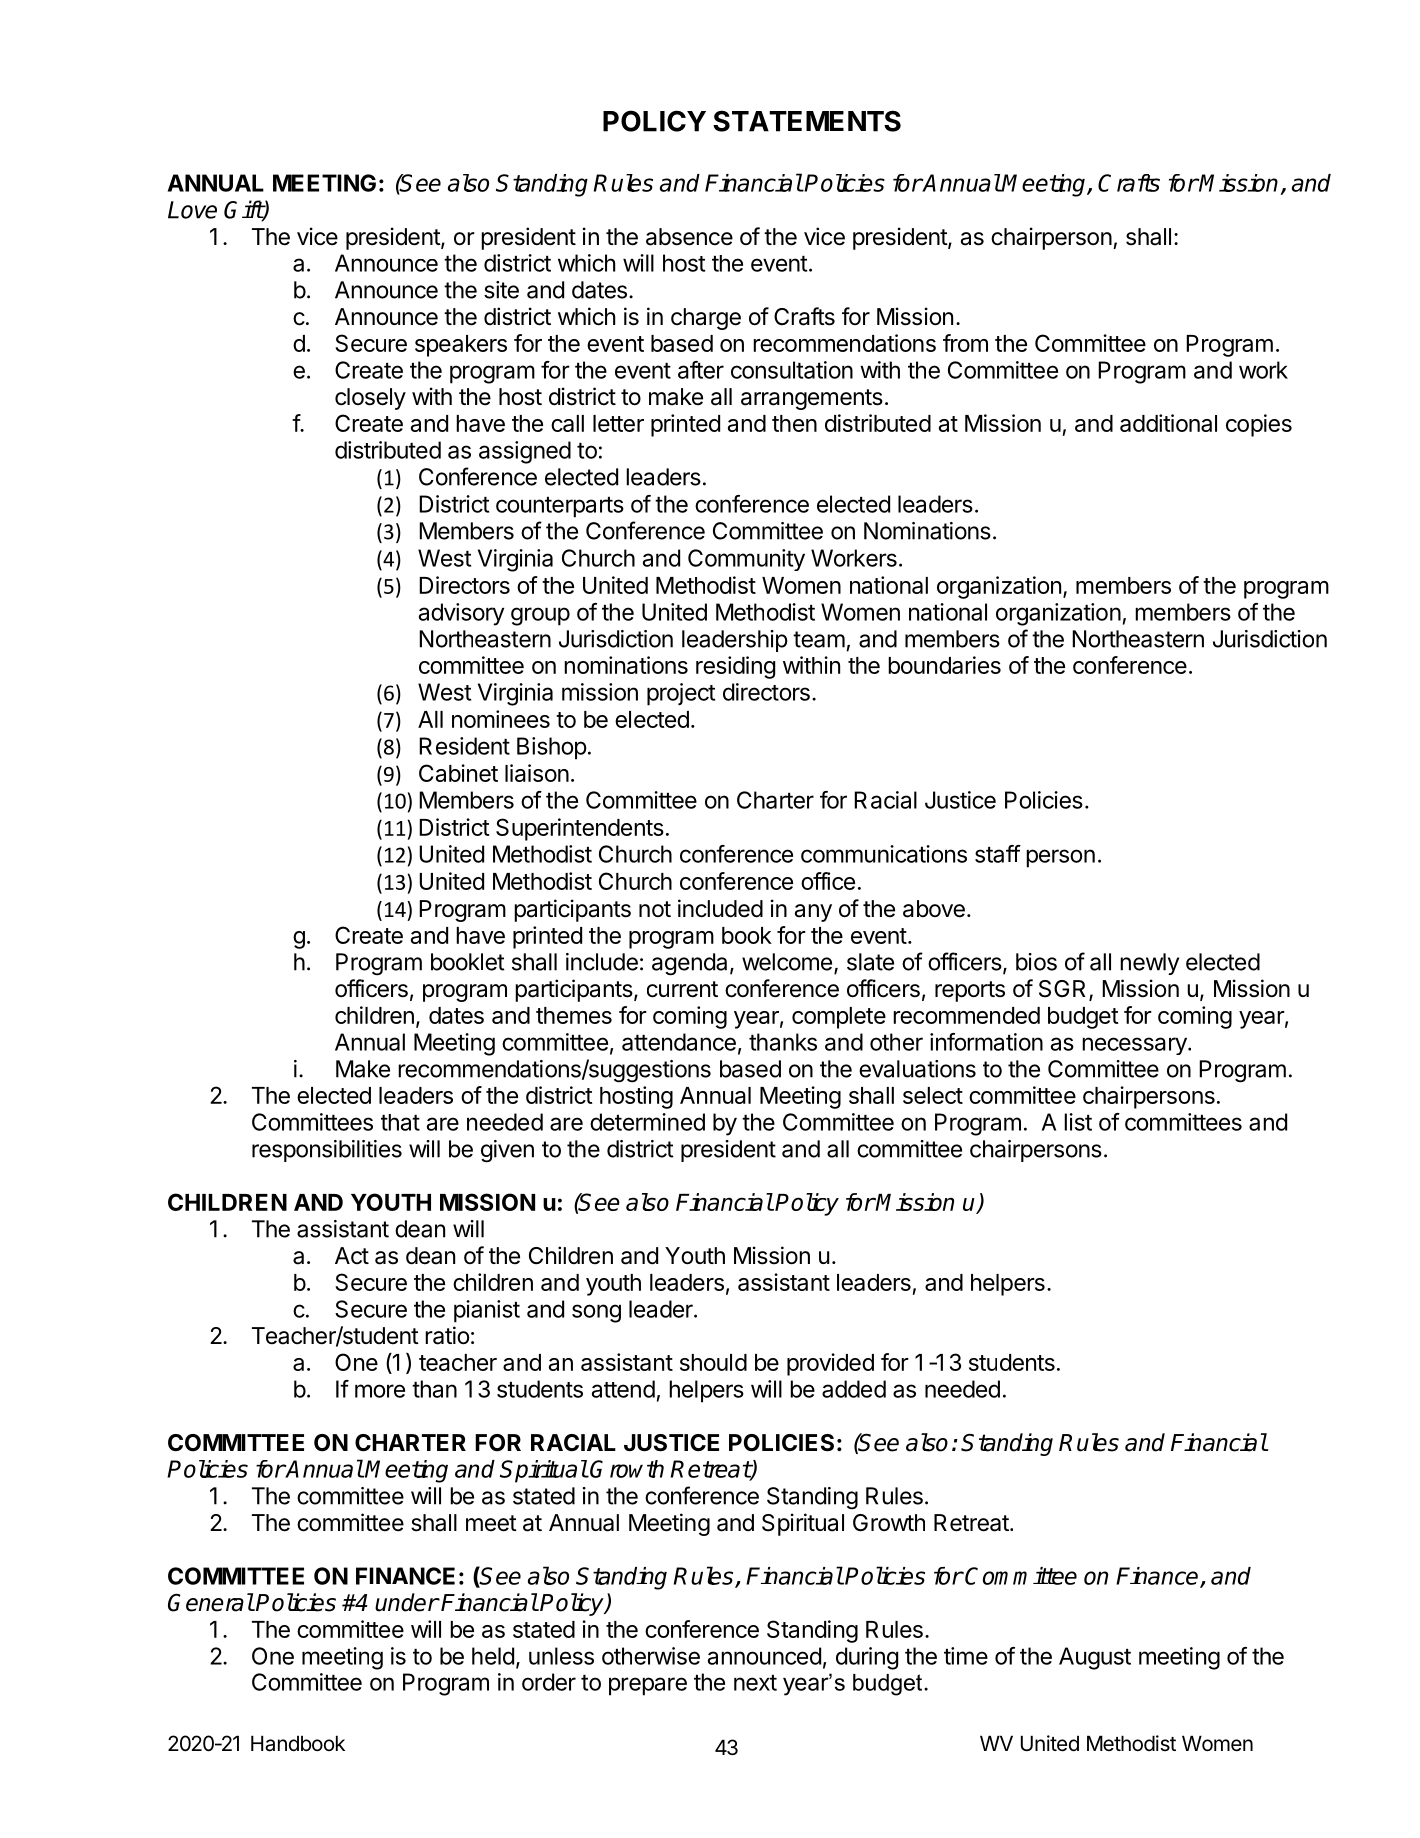 The height and width of the page is (1838, 1420). Describe the element at coordinates (352, 1255) in the page. I see `Act` at that location.
